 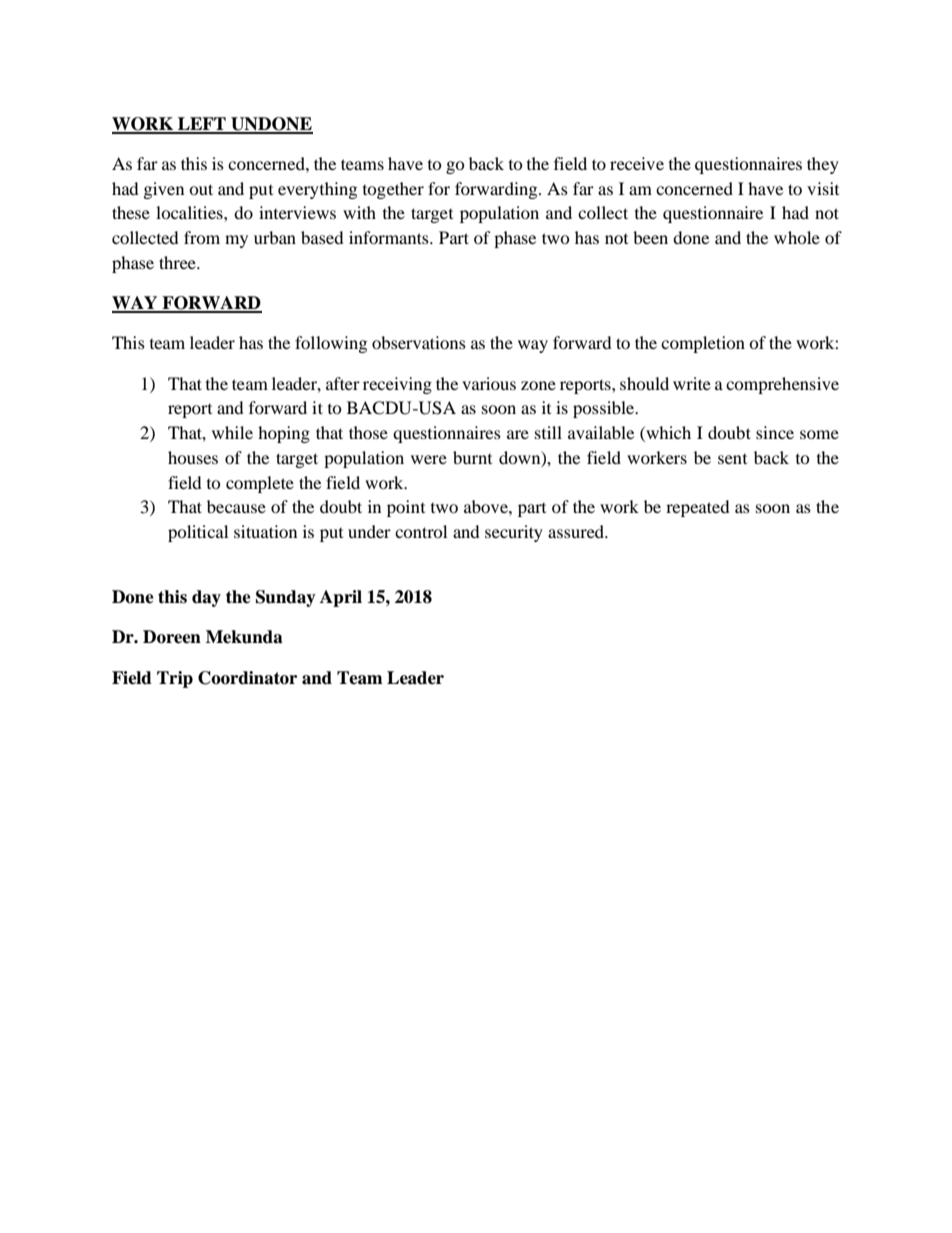 I want to click on together, so click(x=393, y=190).
